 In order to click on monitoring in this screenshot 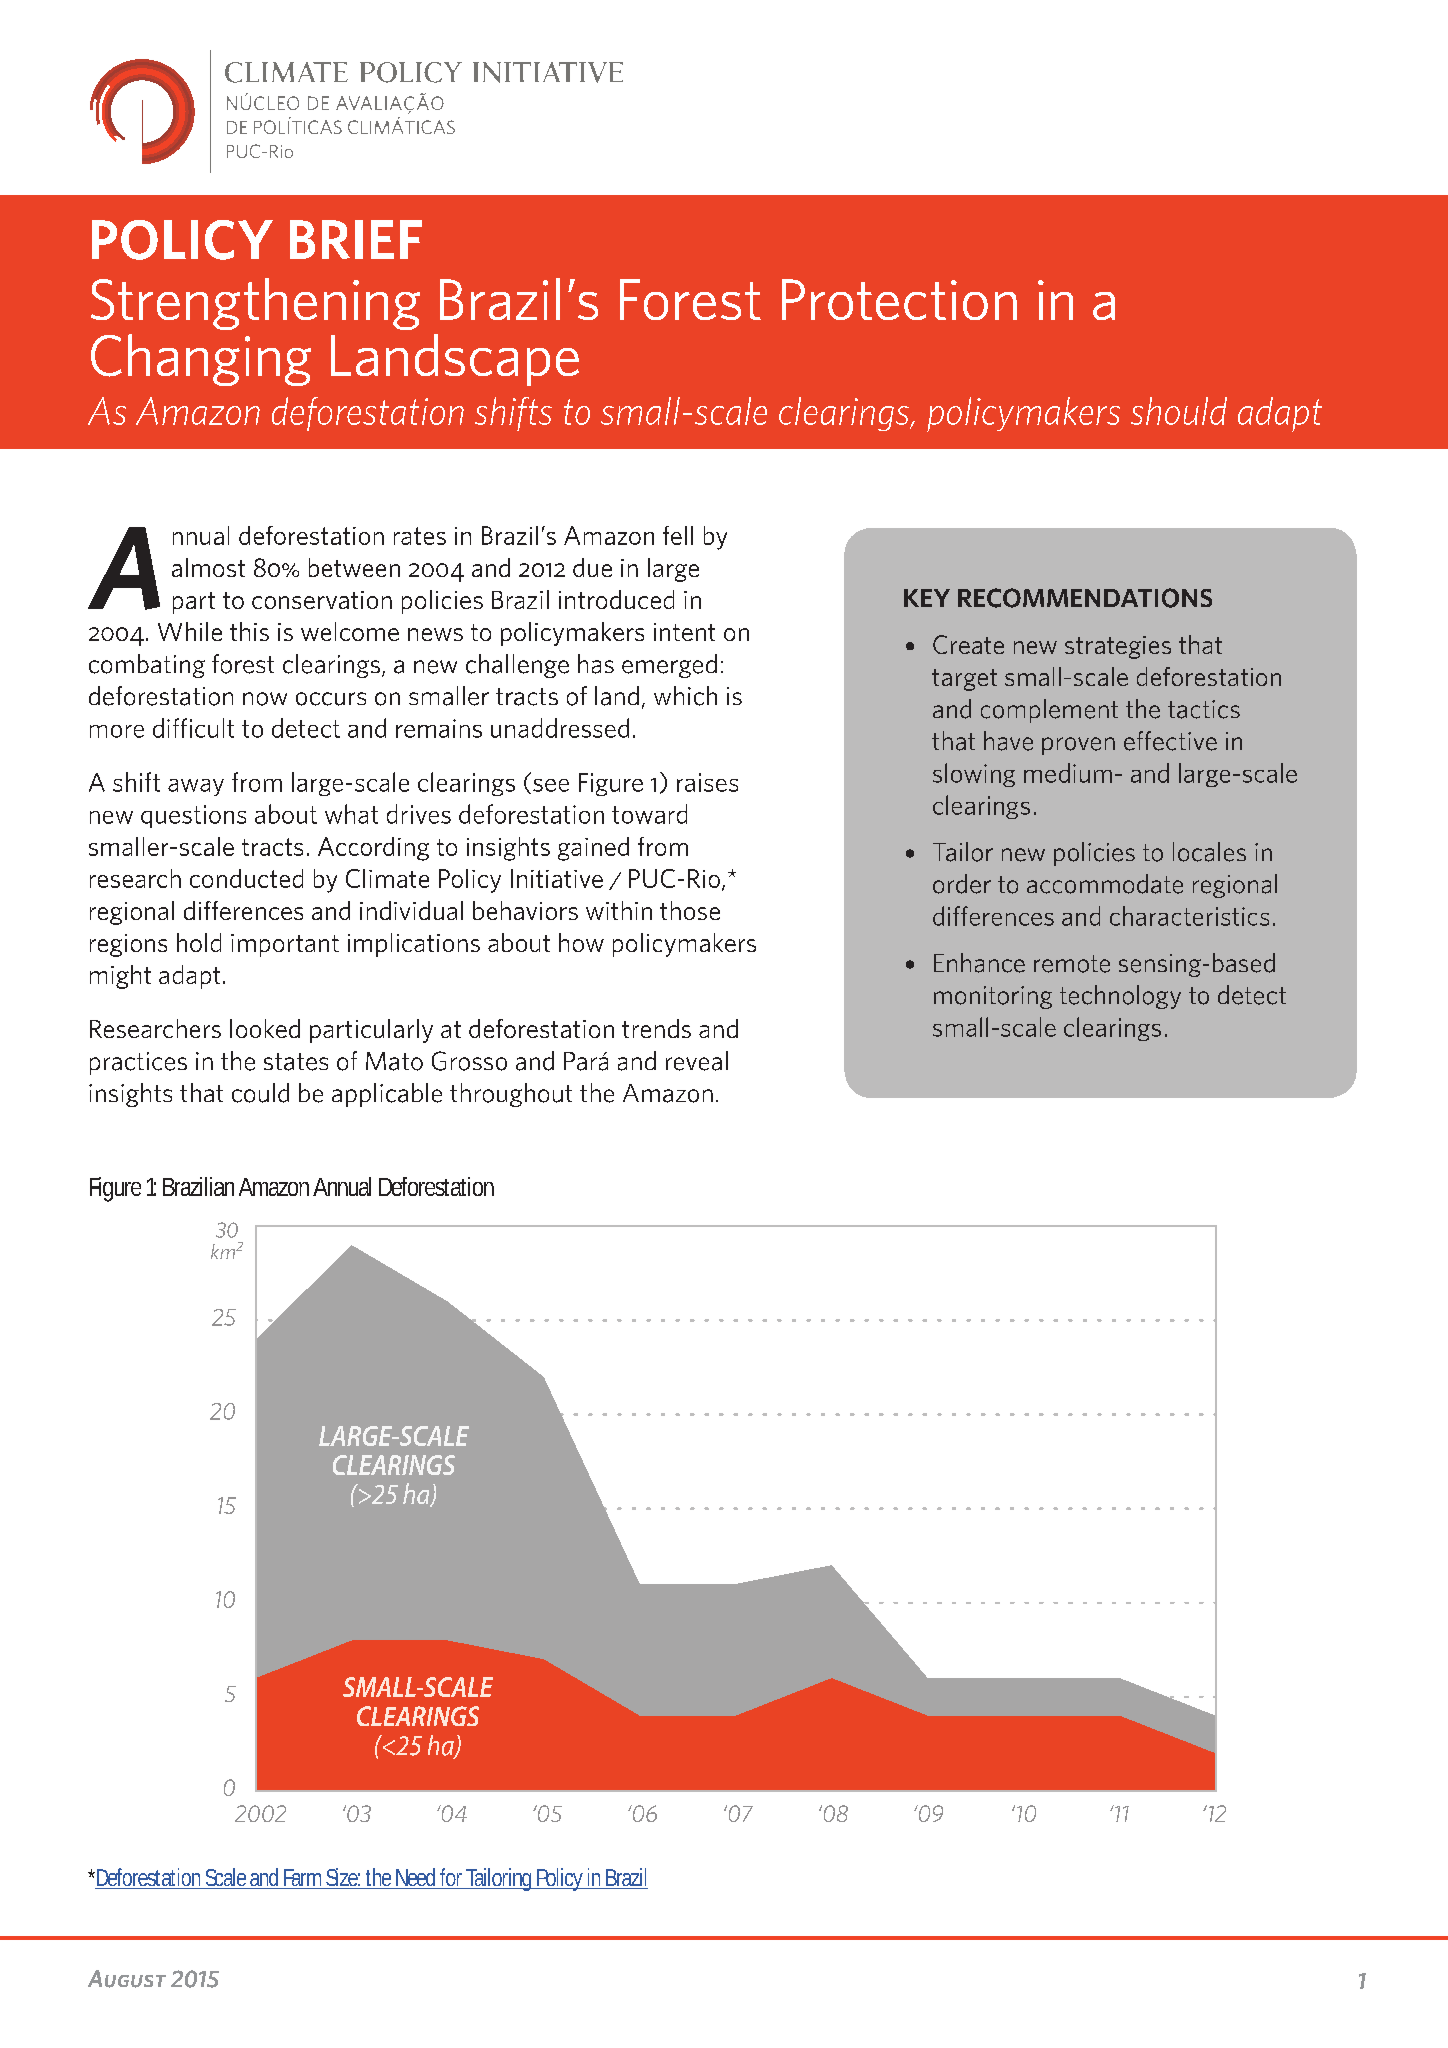, I will do `click(993, 997)`.
